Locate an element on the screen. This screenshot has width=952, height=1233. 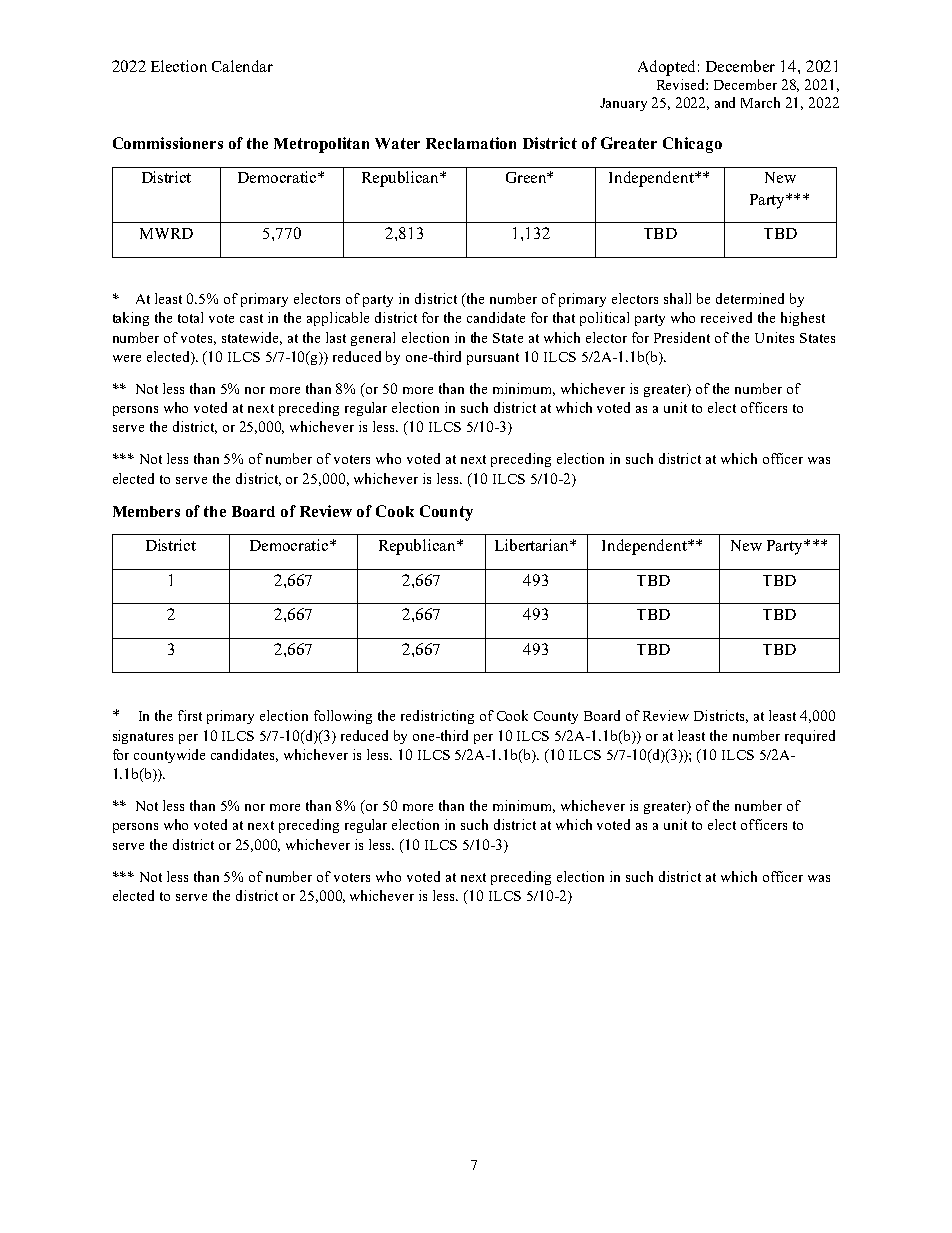
President is located at coordinates (682, 337).
